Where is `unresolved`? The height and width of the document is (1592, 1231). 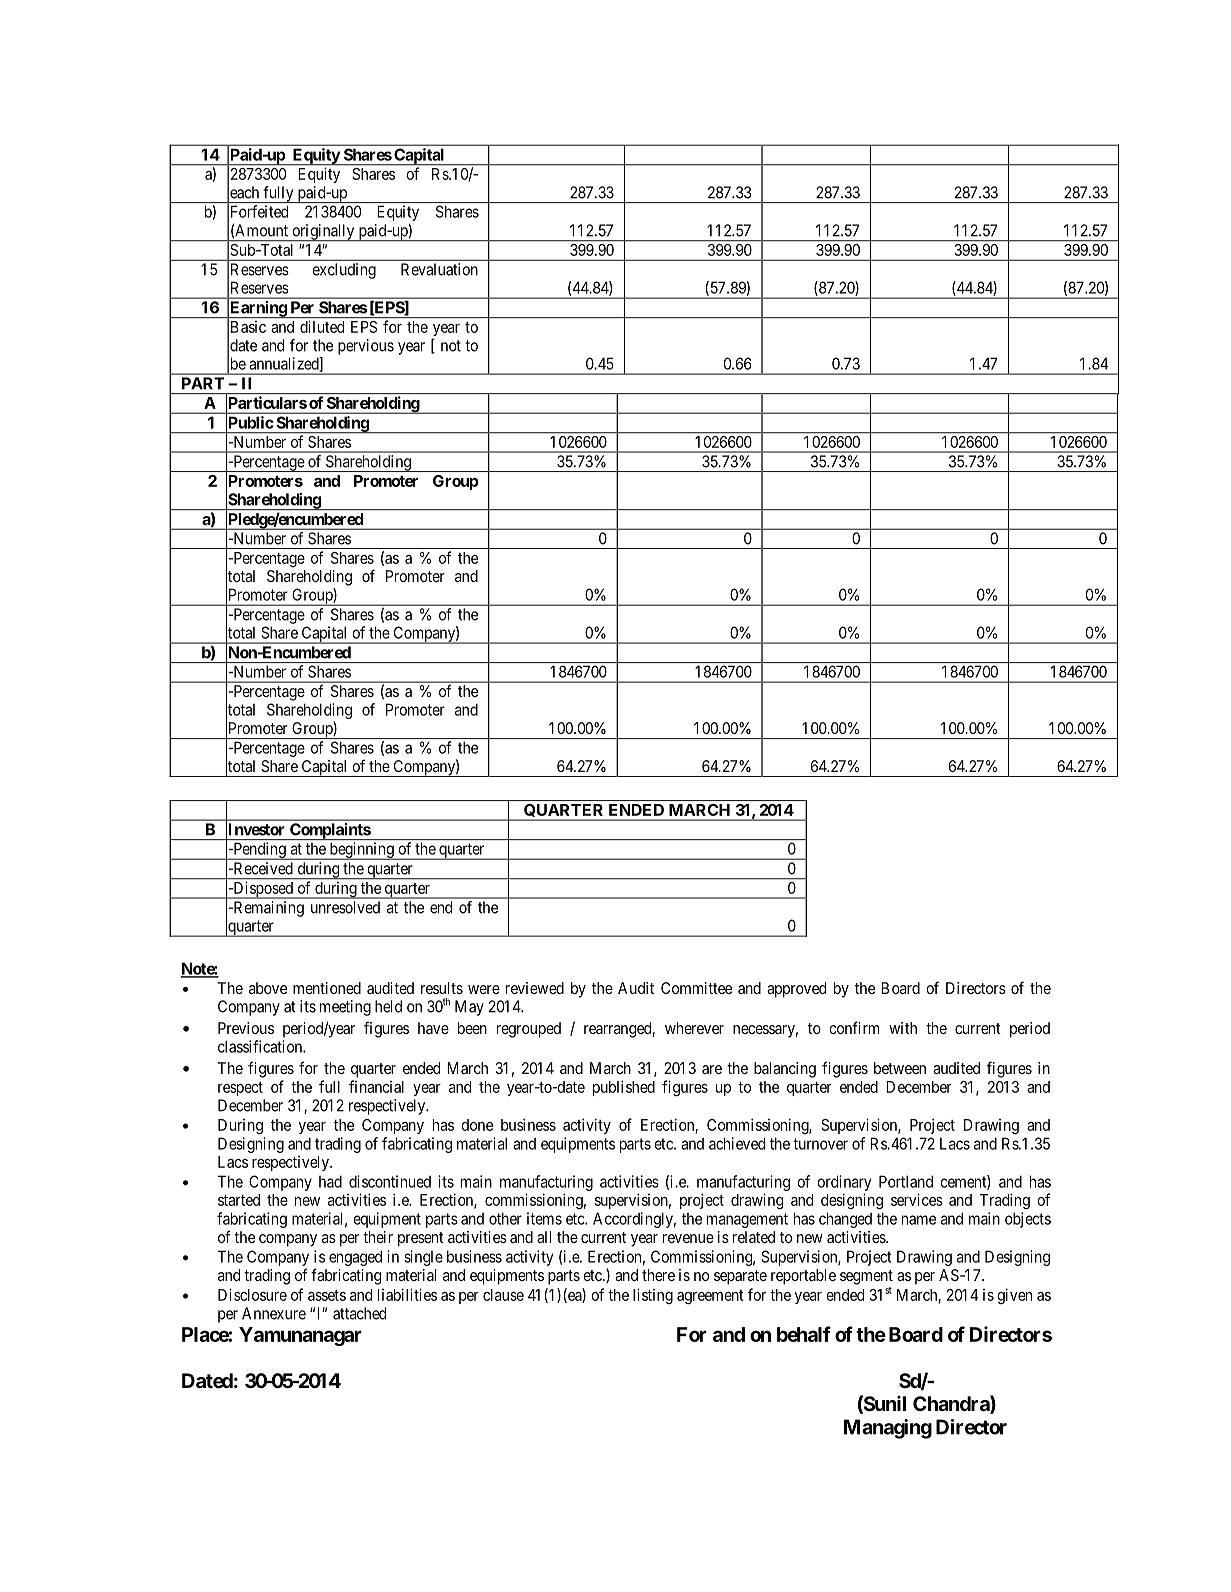 unresolved is located at coordinates (345, 907).
